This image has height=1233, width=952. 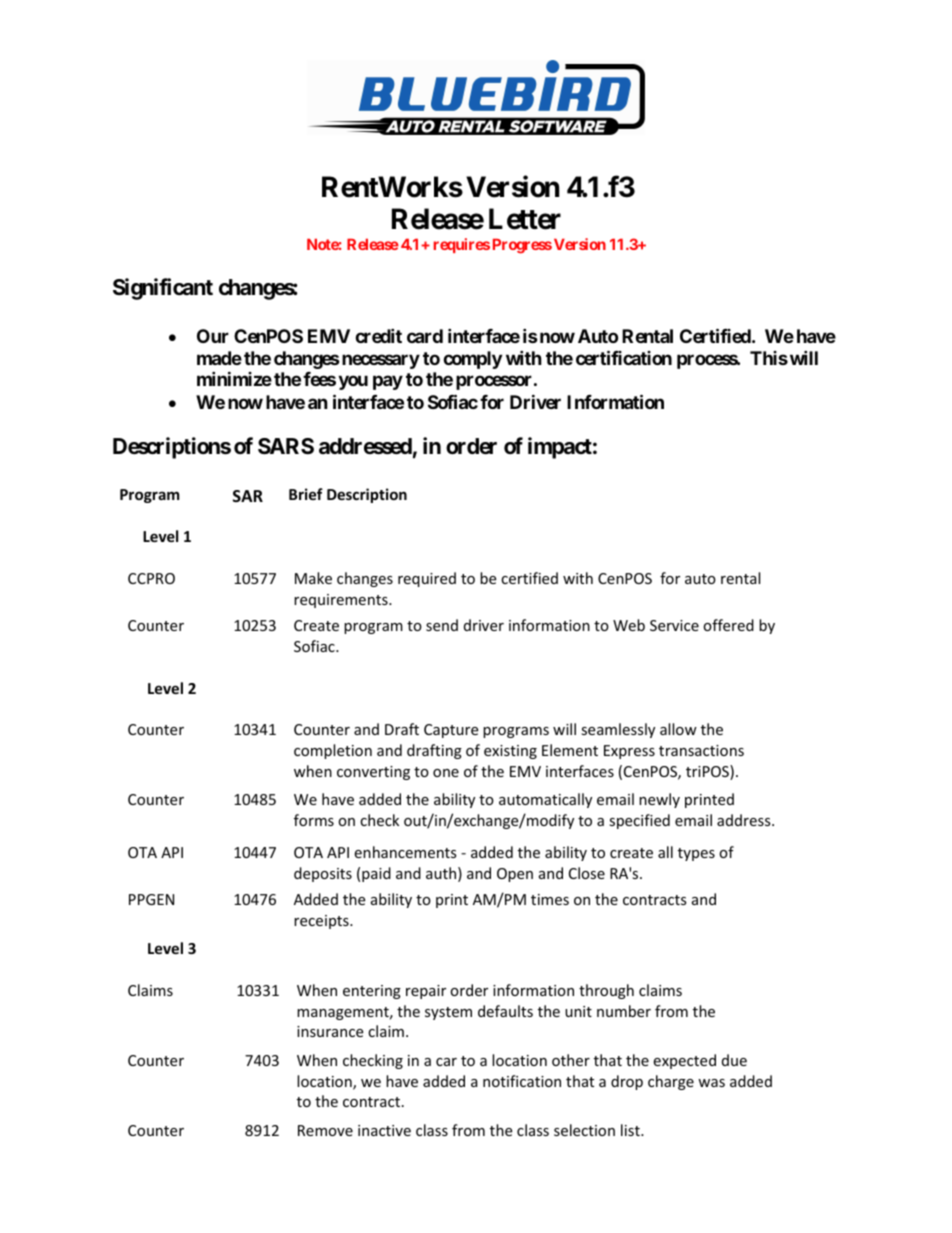 I want to click on Service, so click(x=674, y=625).
